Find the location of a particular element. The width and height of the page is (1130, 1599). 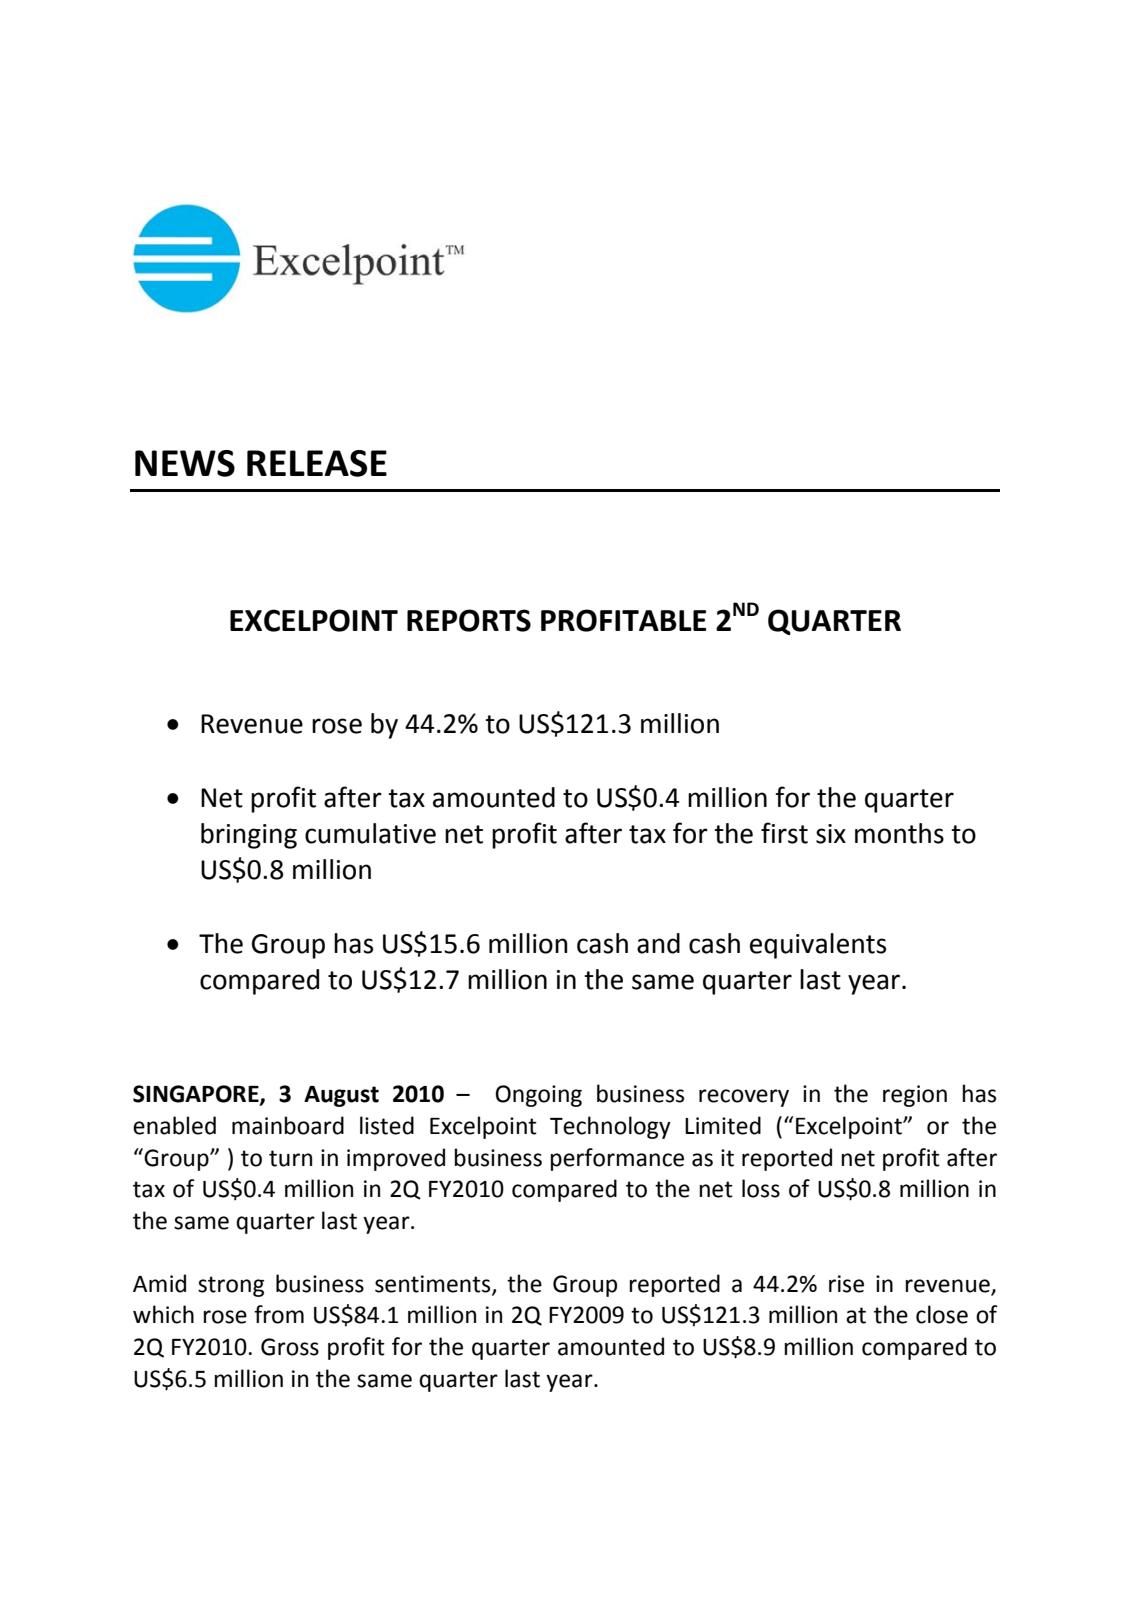

from is located at coordinates (279, 1314).
